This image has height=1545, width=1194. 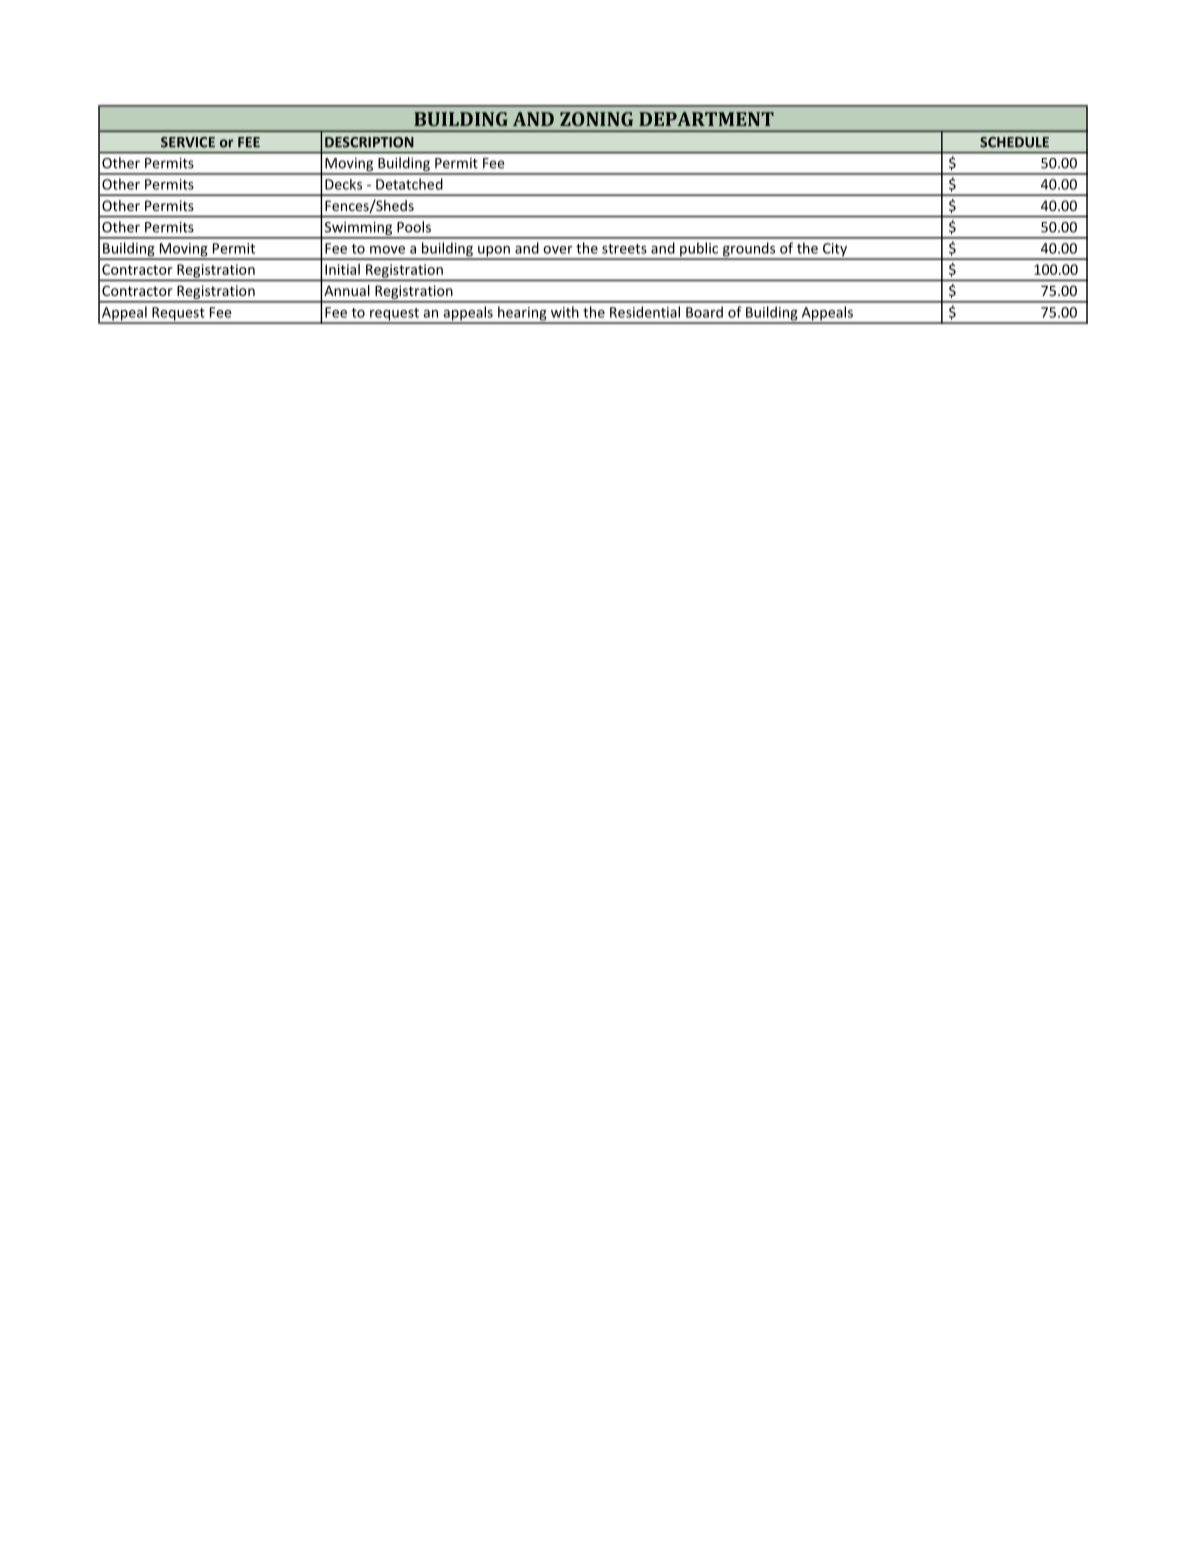 I want to click on ZONING, so click(x=596, y=119).
